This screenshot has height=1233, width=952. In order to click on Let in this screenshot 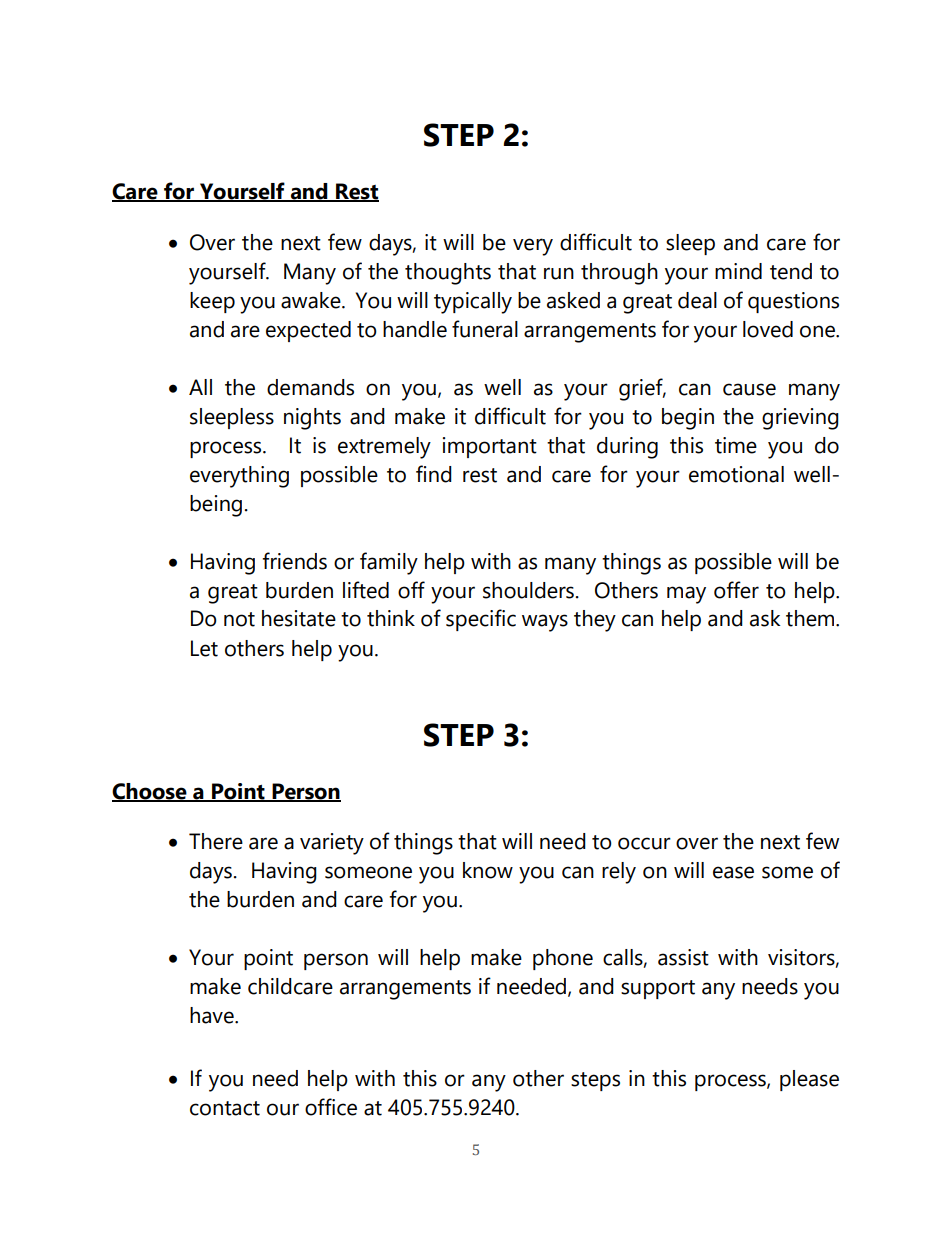, I will do `click(204, 648)`.
